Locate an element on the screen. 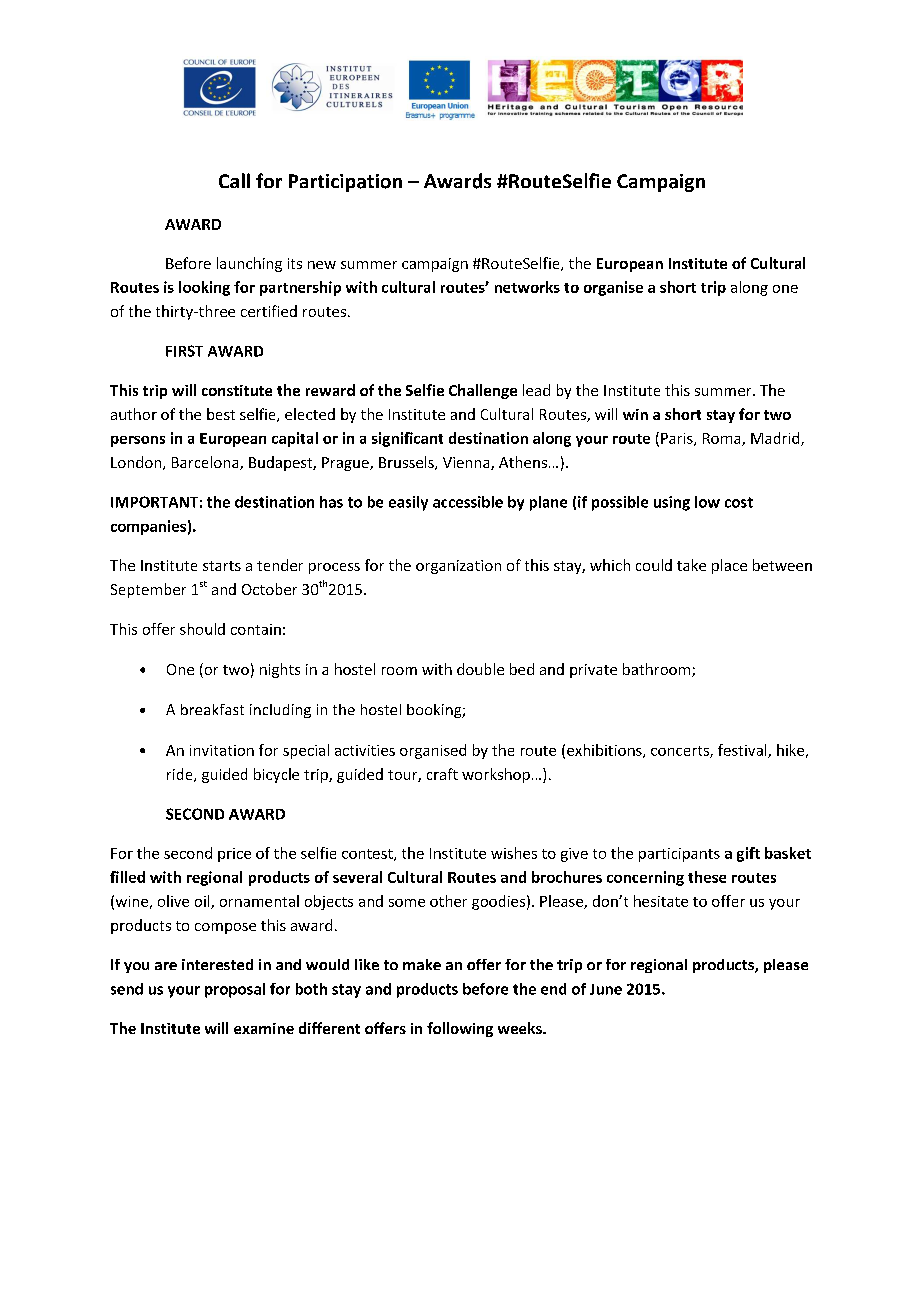 This screenshot has width=924, height=1308. networks is located at coordinates (527, 287).
